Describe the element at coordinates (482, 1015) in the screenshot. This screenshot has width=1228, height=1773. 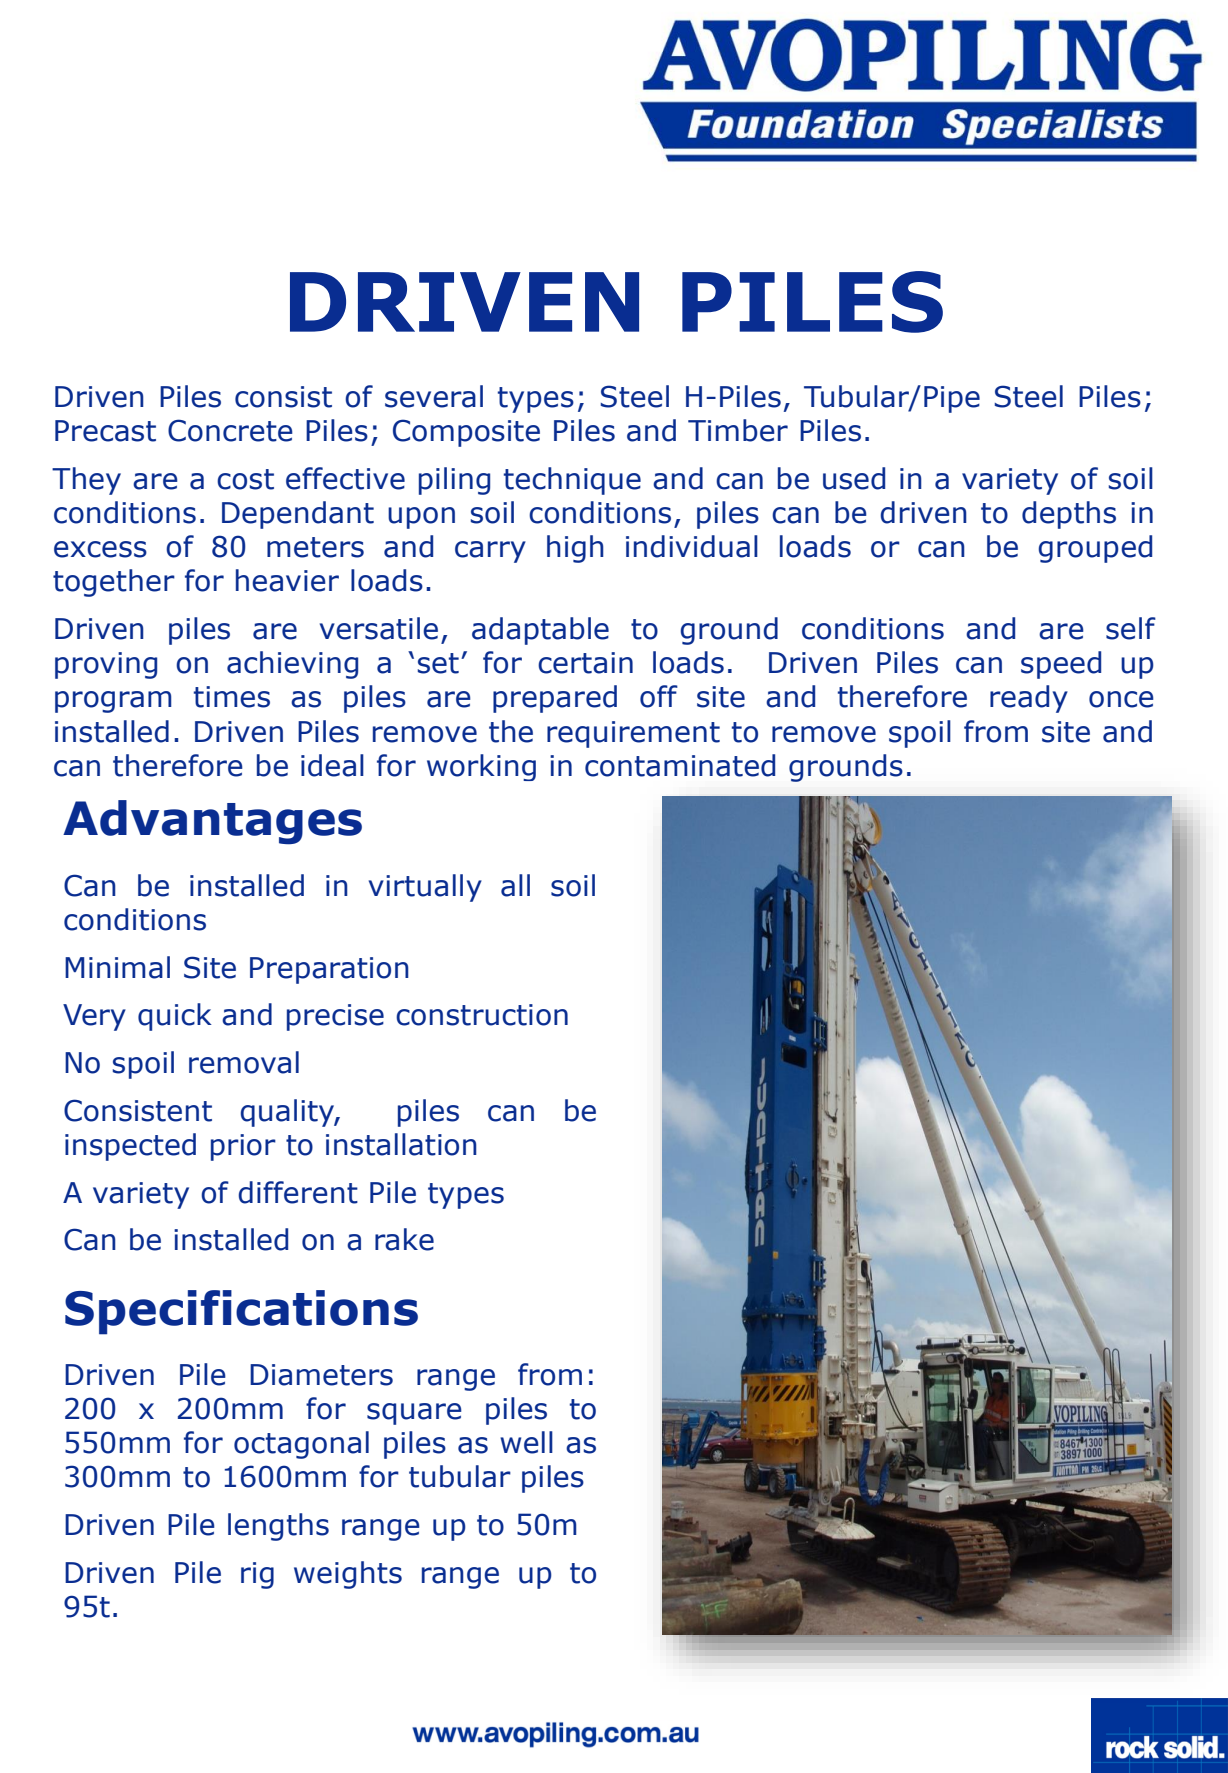
I see `construction` at that location.
